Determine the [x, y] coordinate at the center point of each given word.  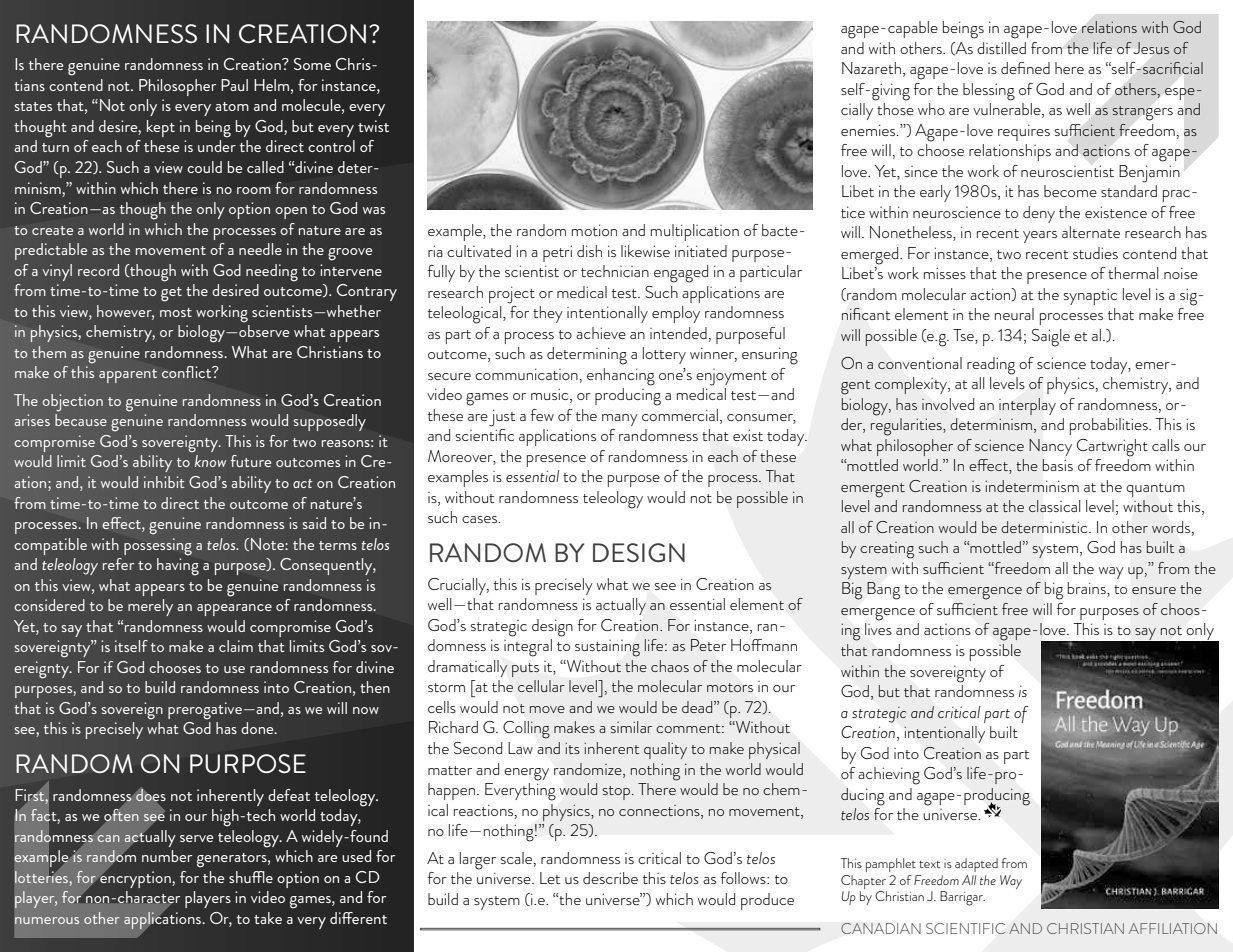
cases [481, 519]
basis [1057, 465]
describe [610, 878]
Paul [234, 85]
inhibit [164, 482]
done [258, 728]
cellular [541, 686]
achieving [889, 776]
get [171, 294]
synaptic [1090, 296]
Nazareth [871, 68]
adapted [976, 865]
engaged [681, 274]
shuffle [251, 877]
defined [1025, 68]
